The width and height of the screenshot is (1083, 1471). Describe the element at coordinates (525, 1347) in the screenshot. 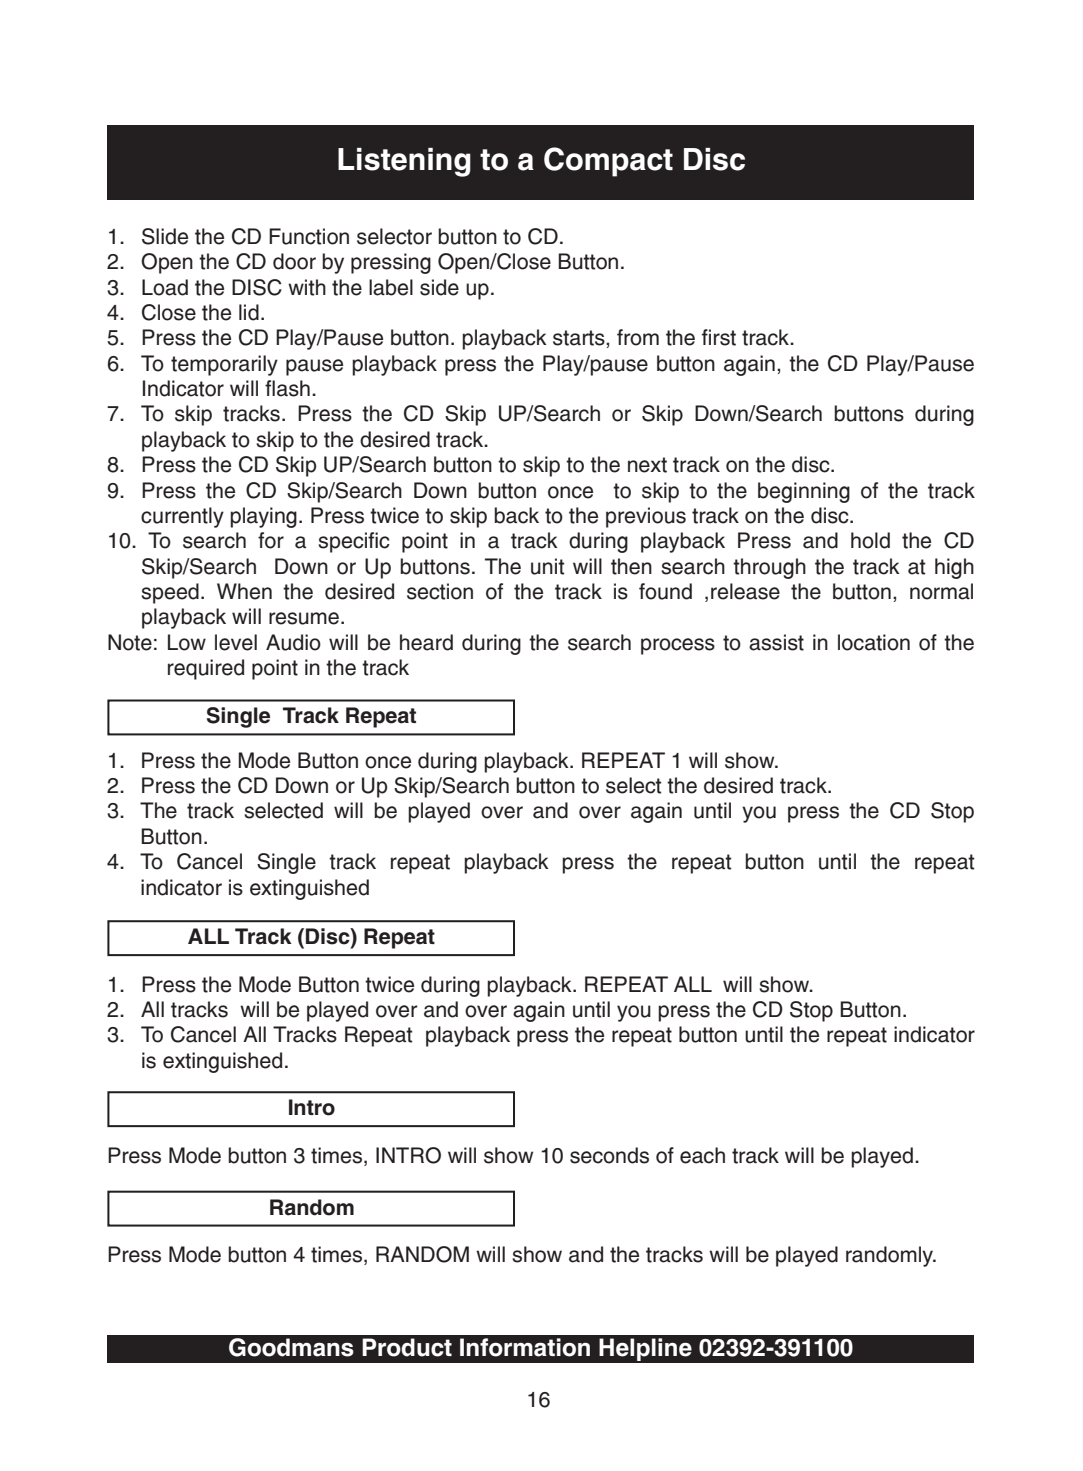

I see `Information` at that location.
